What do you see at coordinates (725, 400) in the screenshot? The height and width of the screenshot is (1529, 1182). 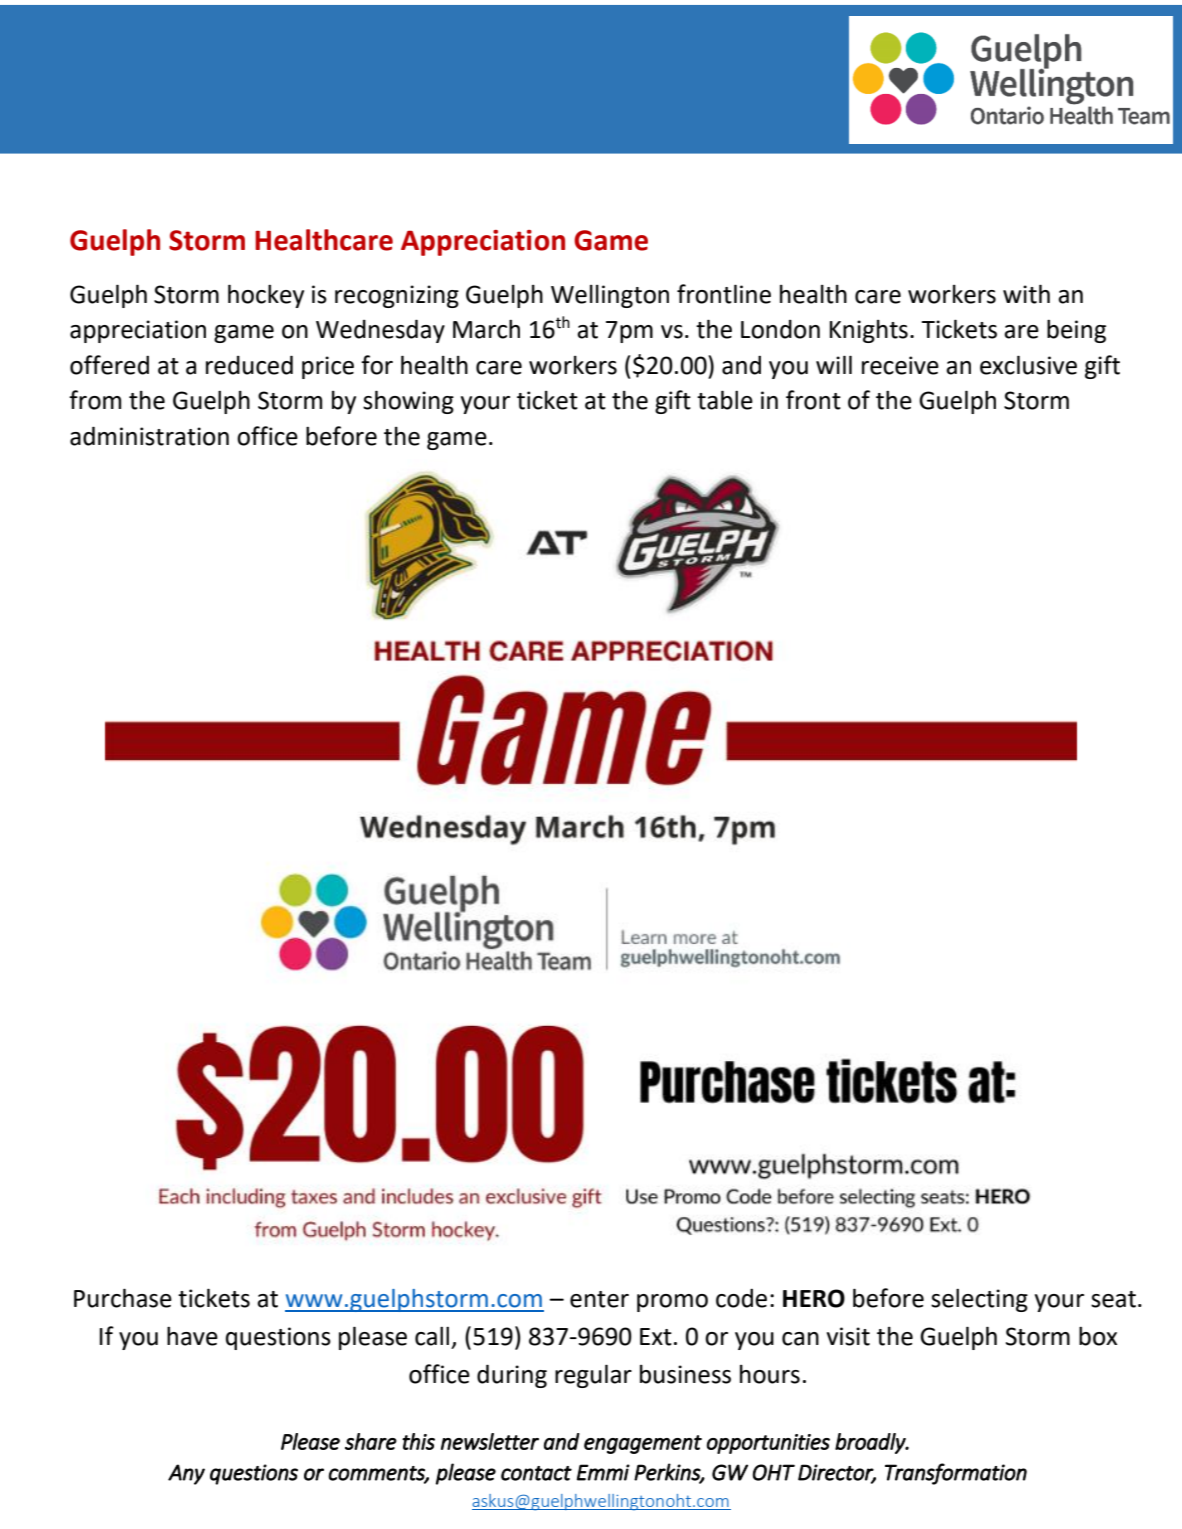 I see `table` at bounding box center [725, 400].
